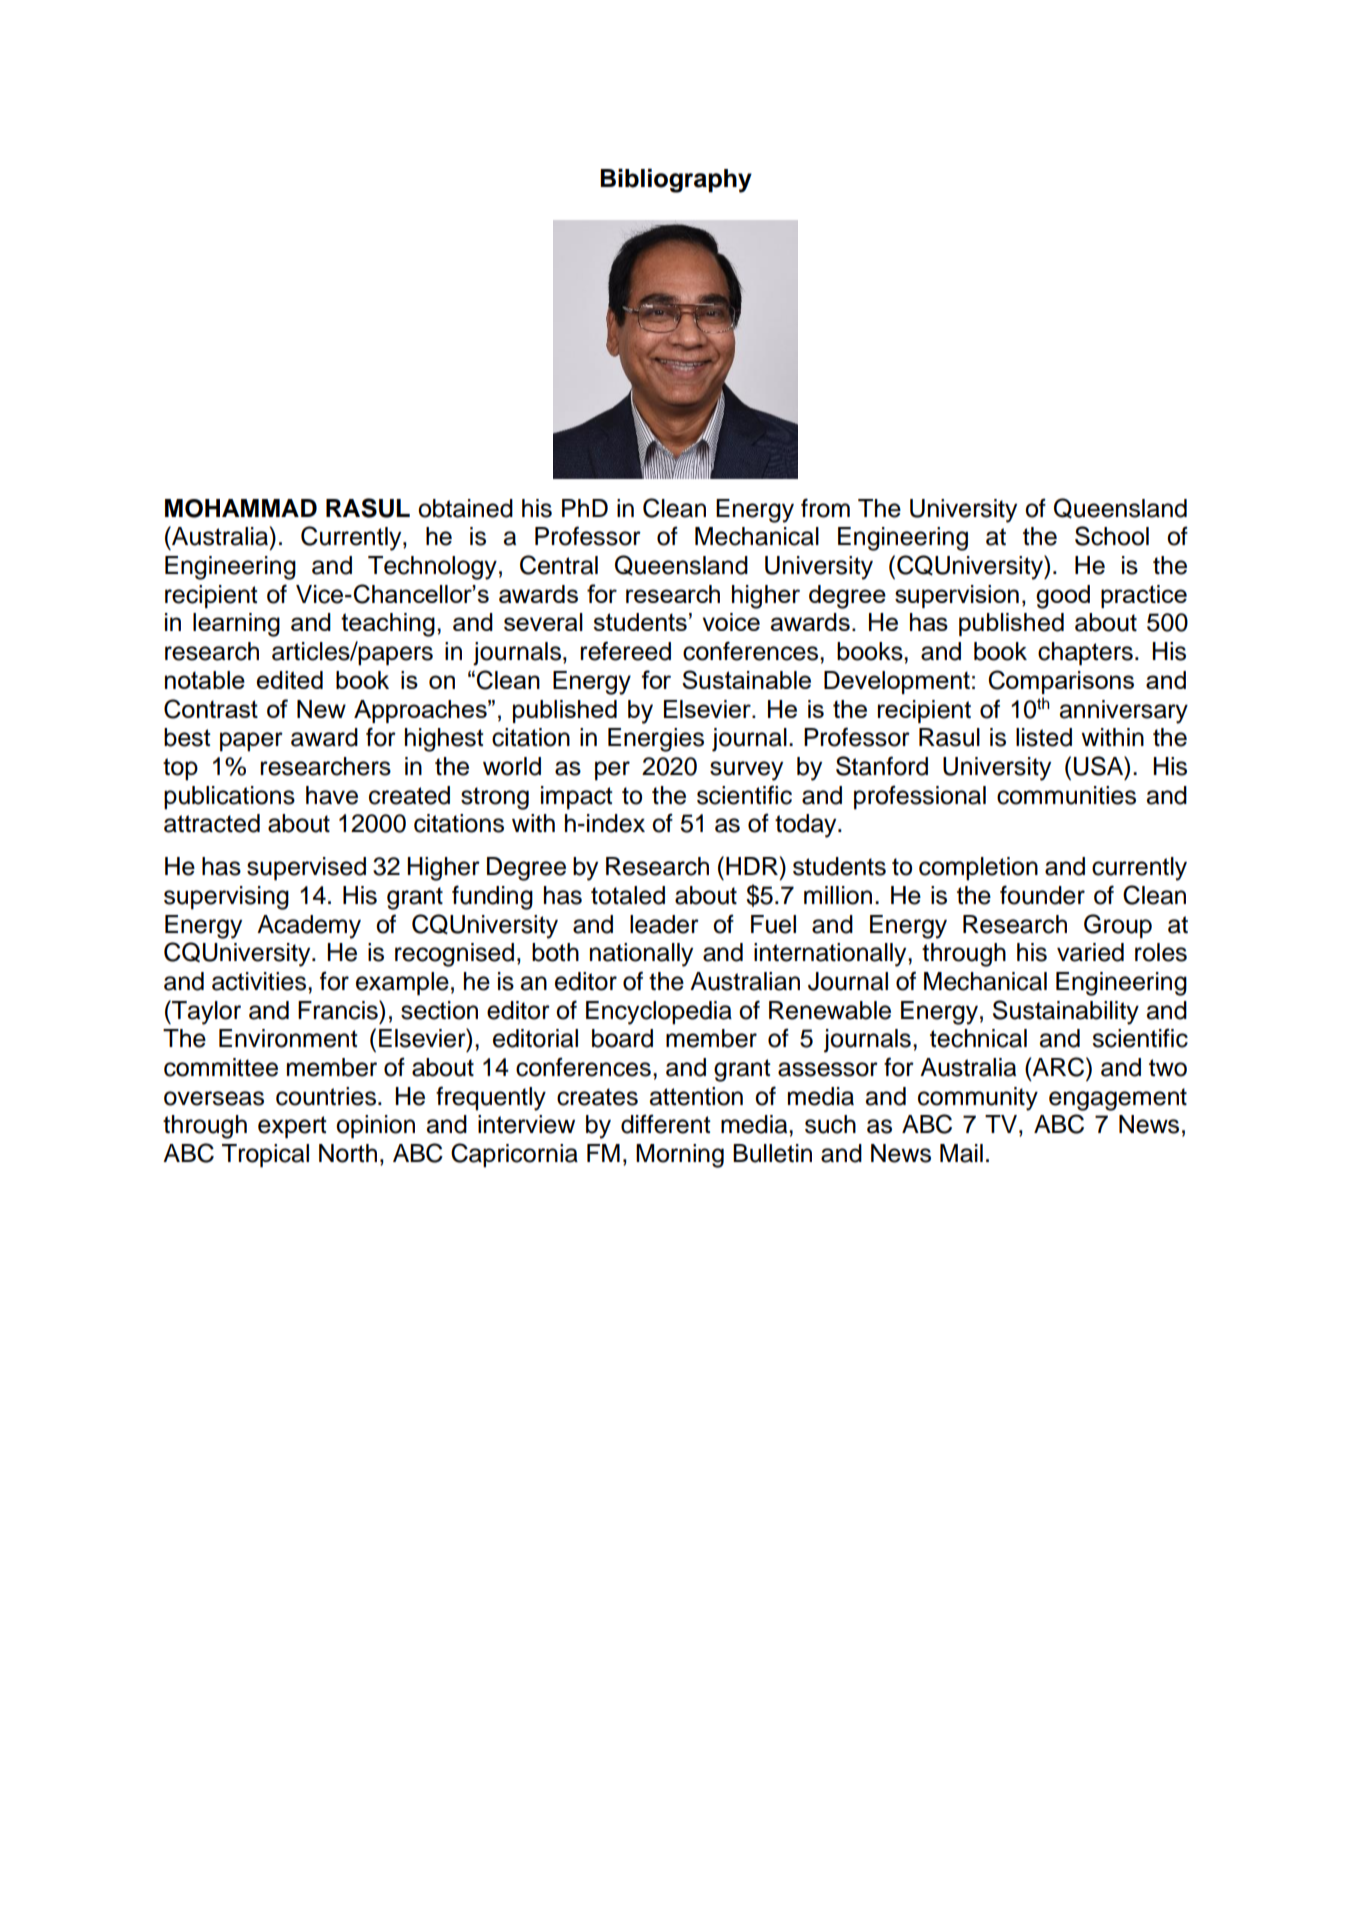  What do you see at coordinates (825, 508) in the page?
I see `from` at bounding box center [825, 508].
